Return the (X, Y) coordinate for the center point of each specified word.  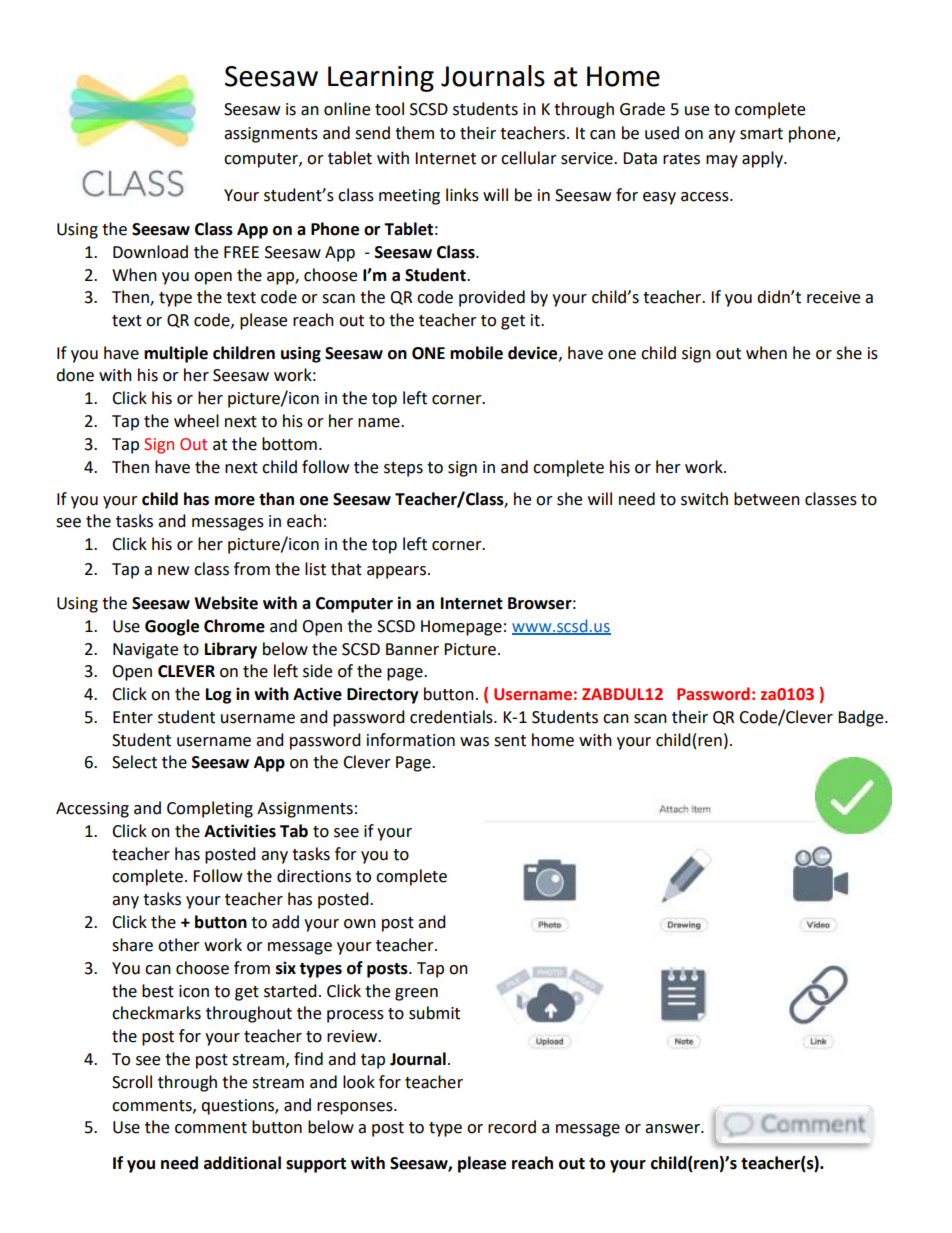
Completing (210, 809)
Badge (862, 718)
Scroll (132, 1082)
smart (761, 134)
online (347, 109)
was (474, 742)
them (414, 133)
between (767, 499)
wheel (196, 421)
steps (403, 469)
